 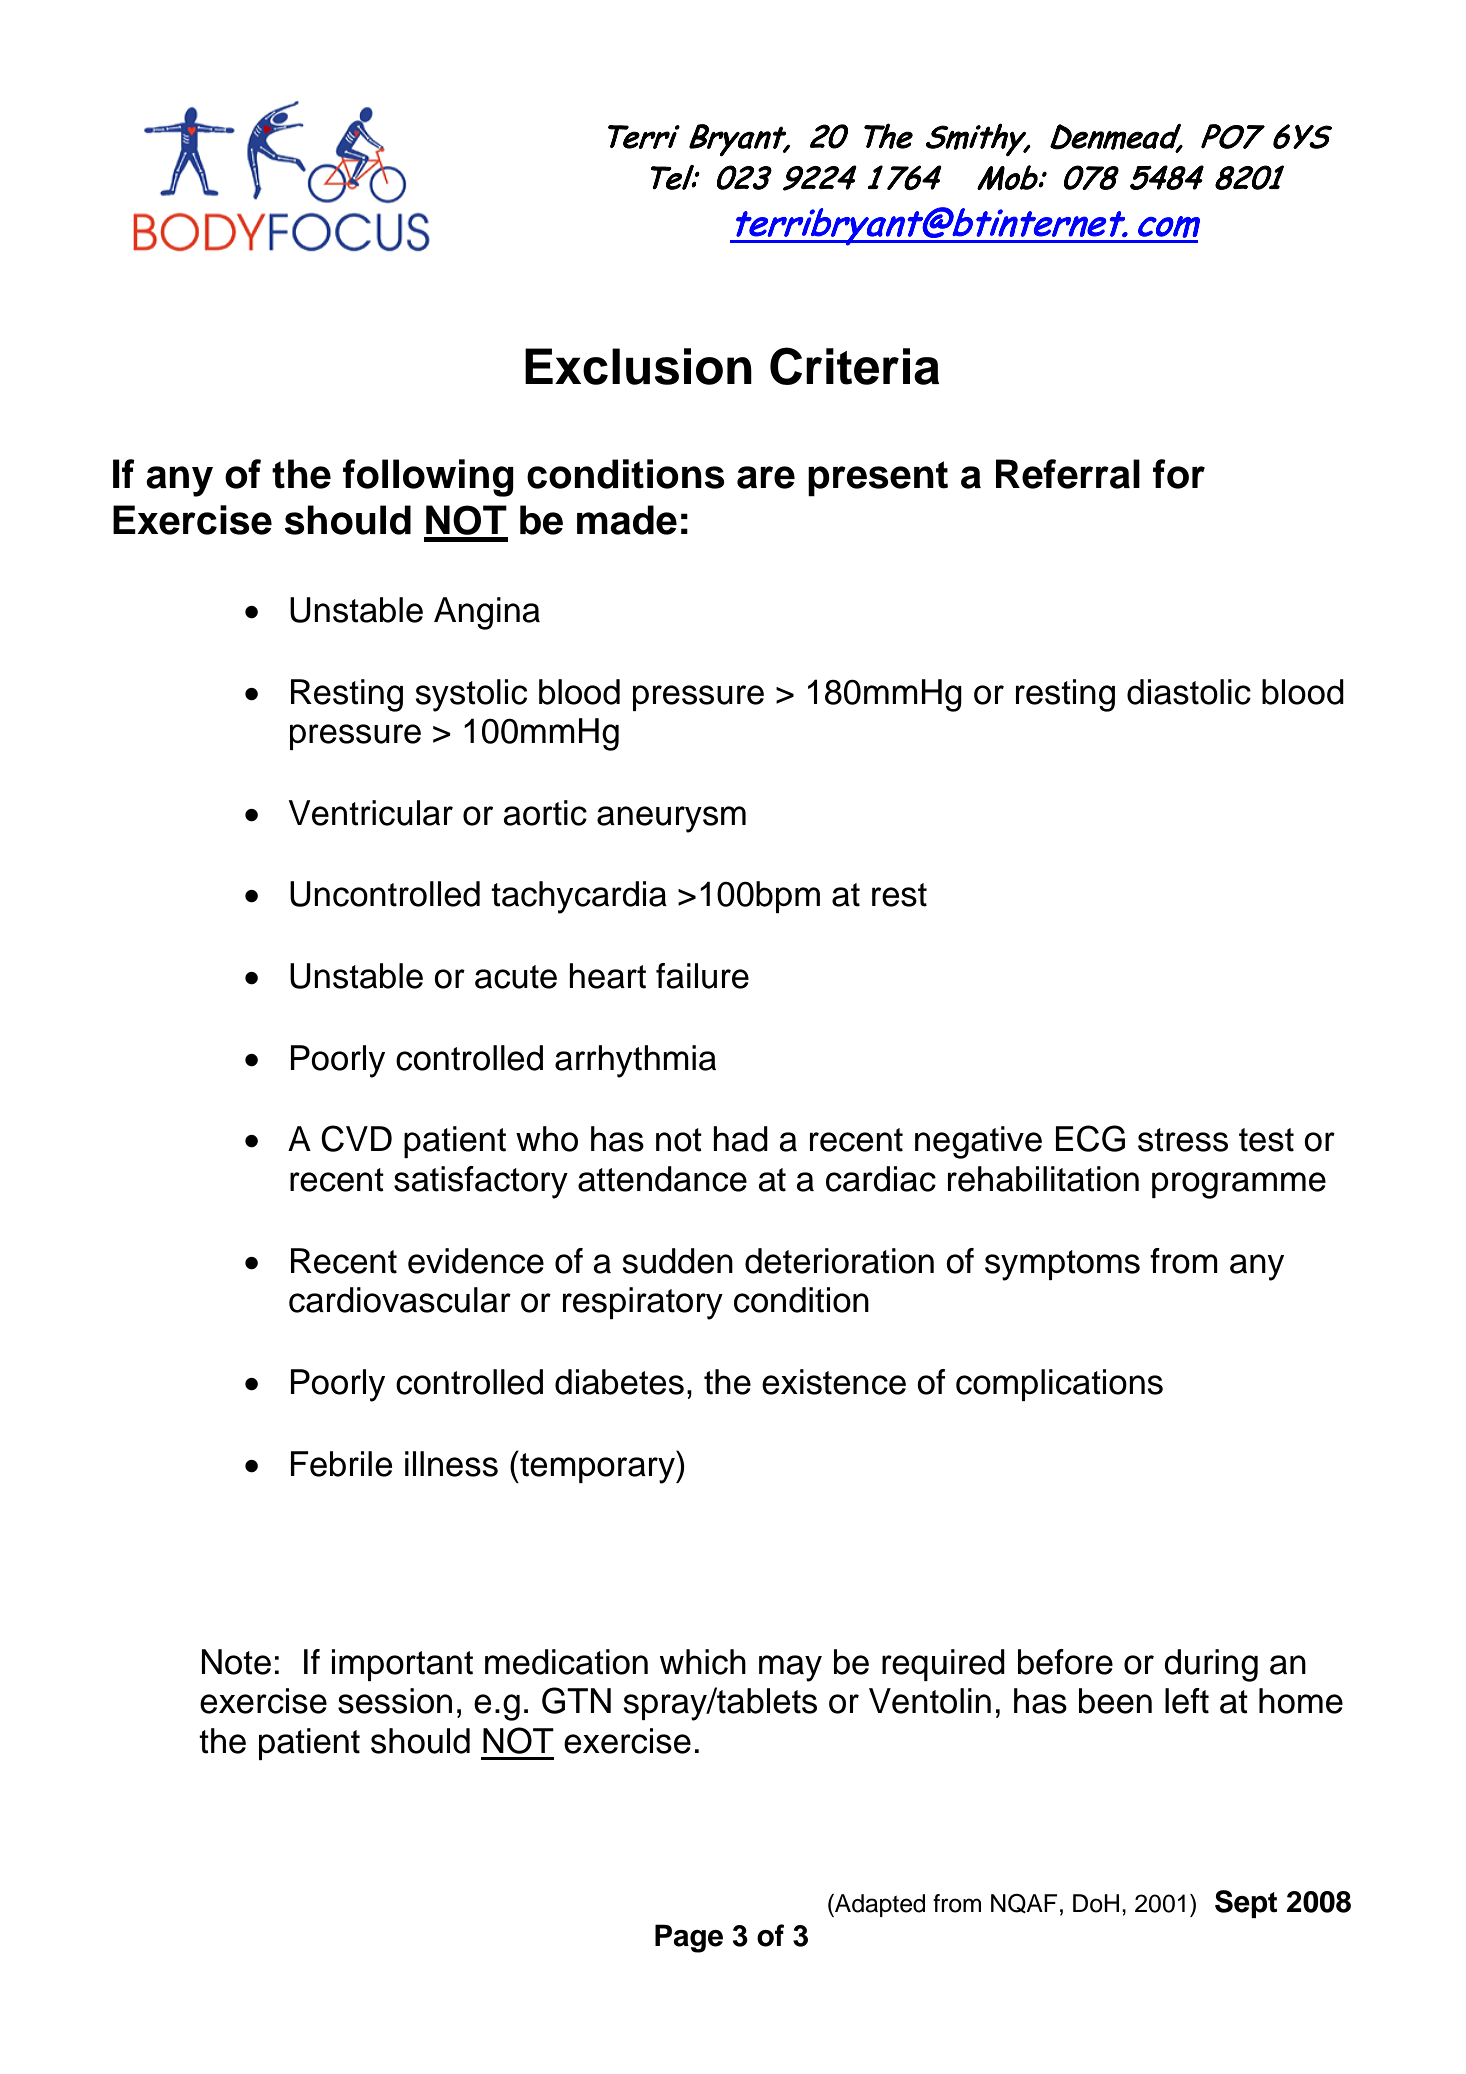 I want to click on stress, so click(x=1183, y=1140).
